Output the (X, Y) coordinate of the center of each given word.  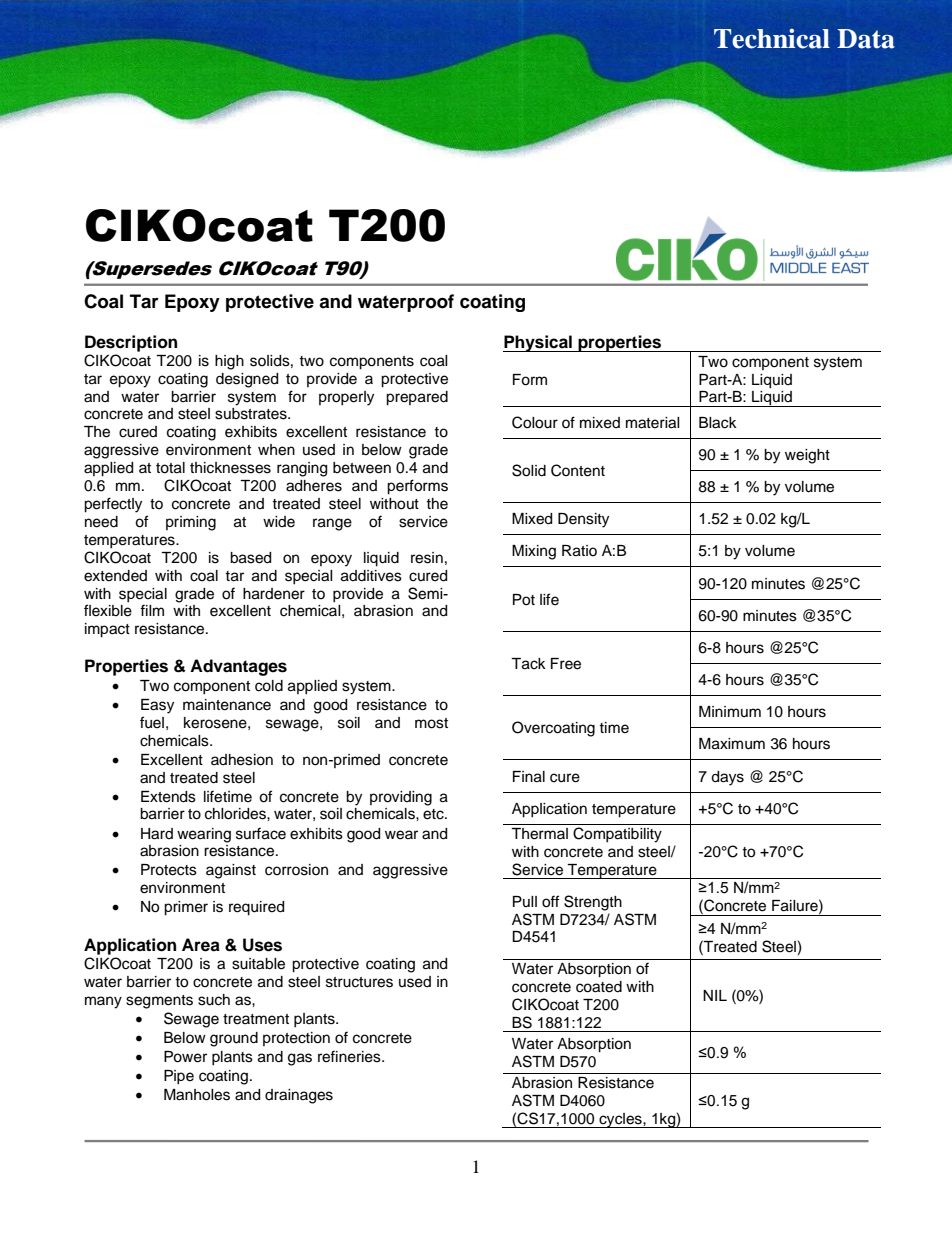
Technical (772, 38)
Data (866, 39)
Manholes (197, 1095)
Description (131, 343)
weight (807, 456)
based (250, 558)
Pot (524, 600)
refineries (350, 1056)
